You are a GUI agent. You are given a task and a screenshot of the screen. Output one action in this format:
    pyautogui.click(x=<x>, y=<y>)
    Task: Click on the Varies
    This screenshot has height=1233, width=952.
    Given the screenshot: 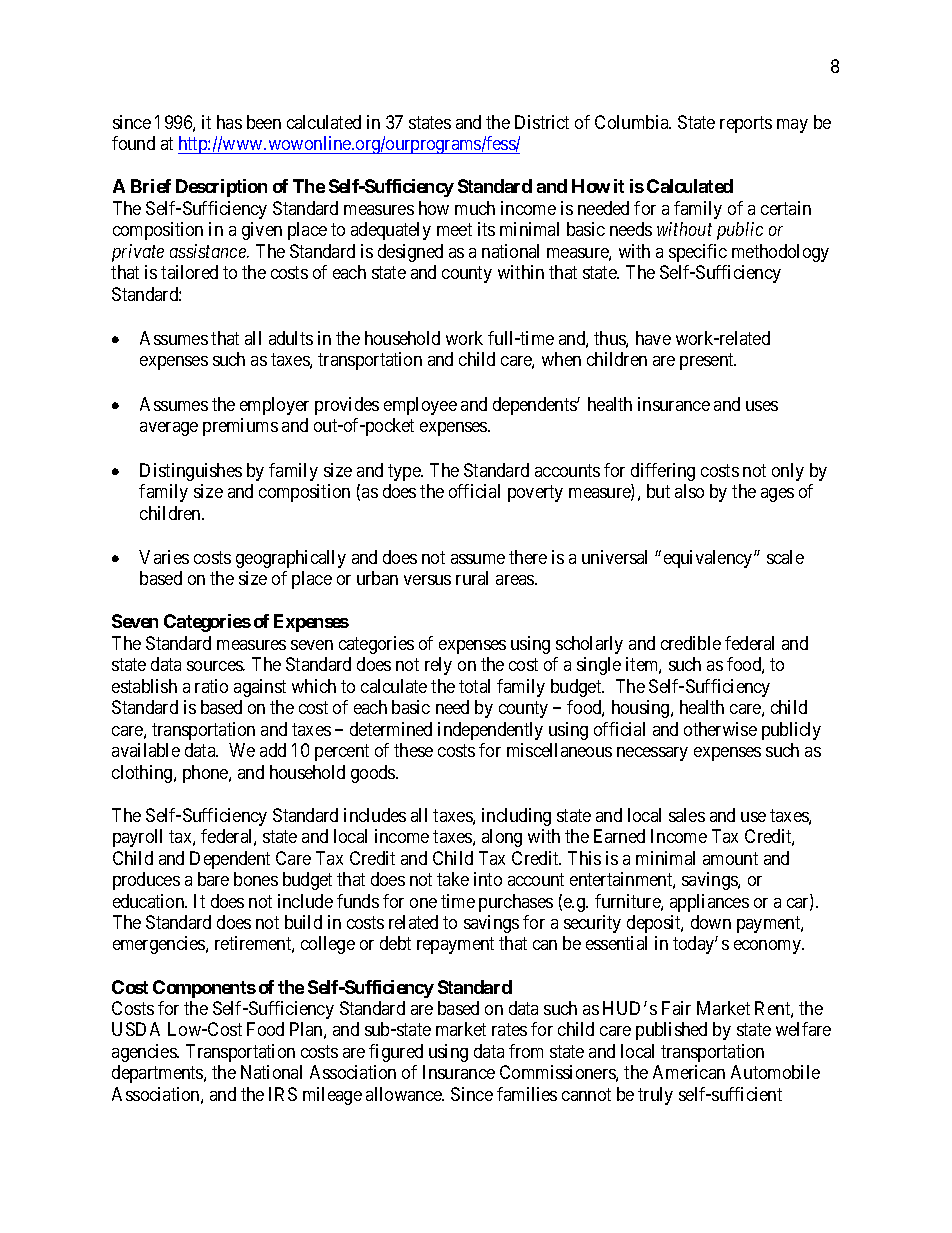 What is the action you would take?
    pyautogui.click(x=164, y=557)
